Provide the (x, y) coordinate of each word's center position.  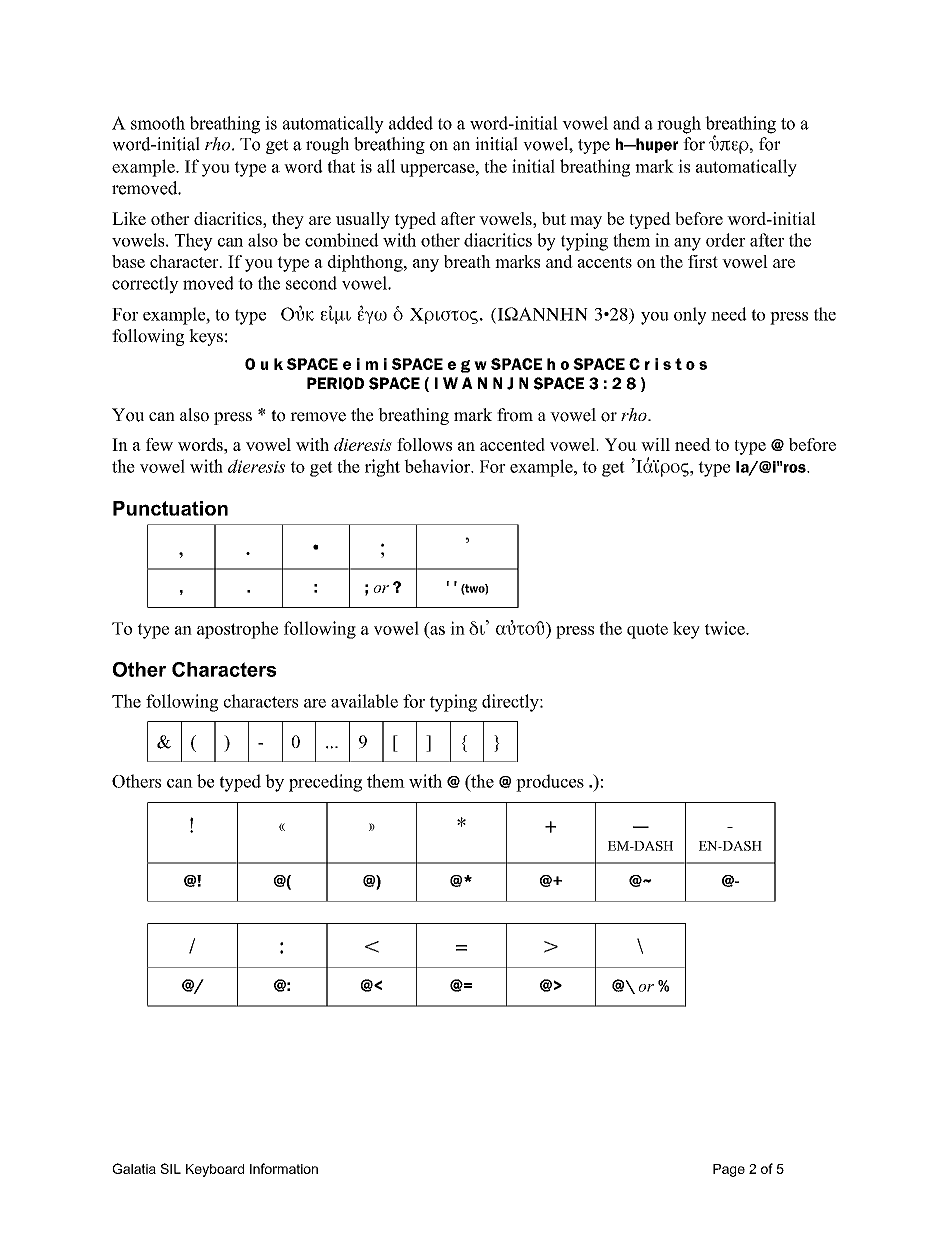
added (411, 123)
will (655, 444)
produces (550, 783)
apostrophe (237, 630)
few (159, 444)
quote (647, 631)
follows (424, 444)
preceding (325, 783)
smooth (158, 123)
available (364, 701)
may (586, 222)
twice (726, 628)
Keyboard (215, 1170)
